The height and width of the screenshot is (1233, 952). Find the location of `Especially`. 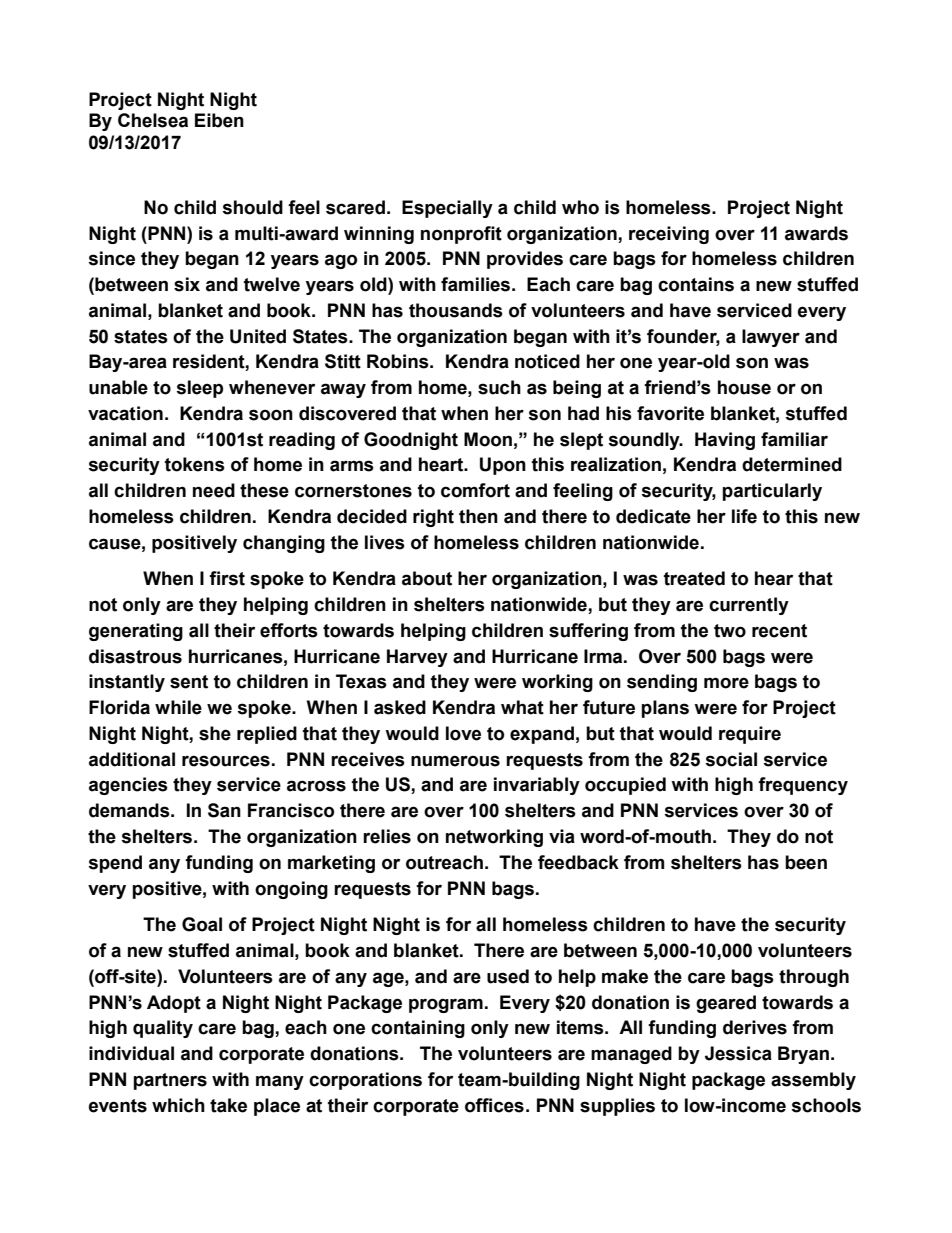

Especially is located at coordinates (447, 209).
